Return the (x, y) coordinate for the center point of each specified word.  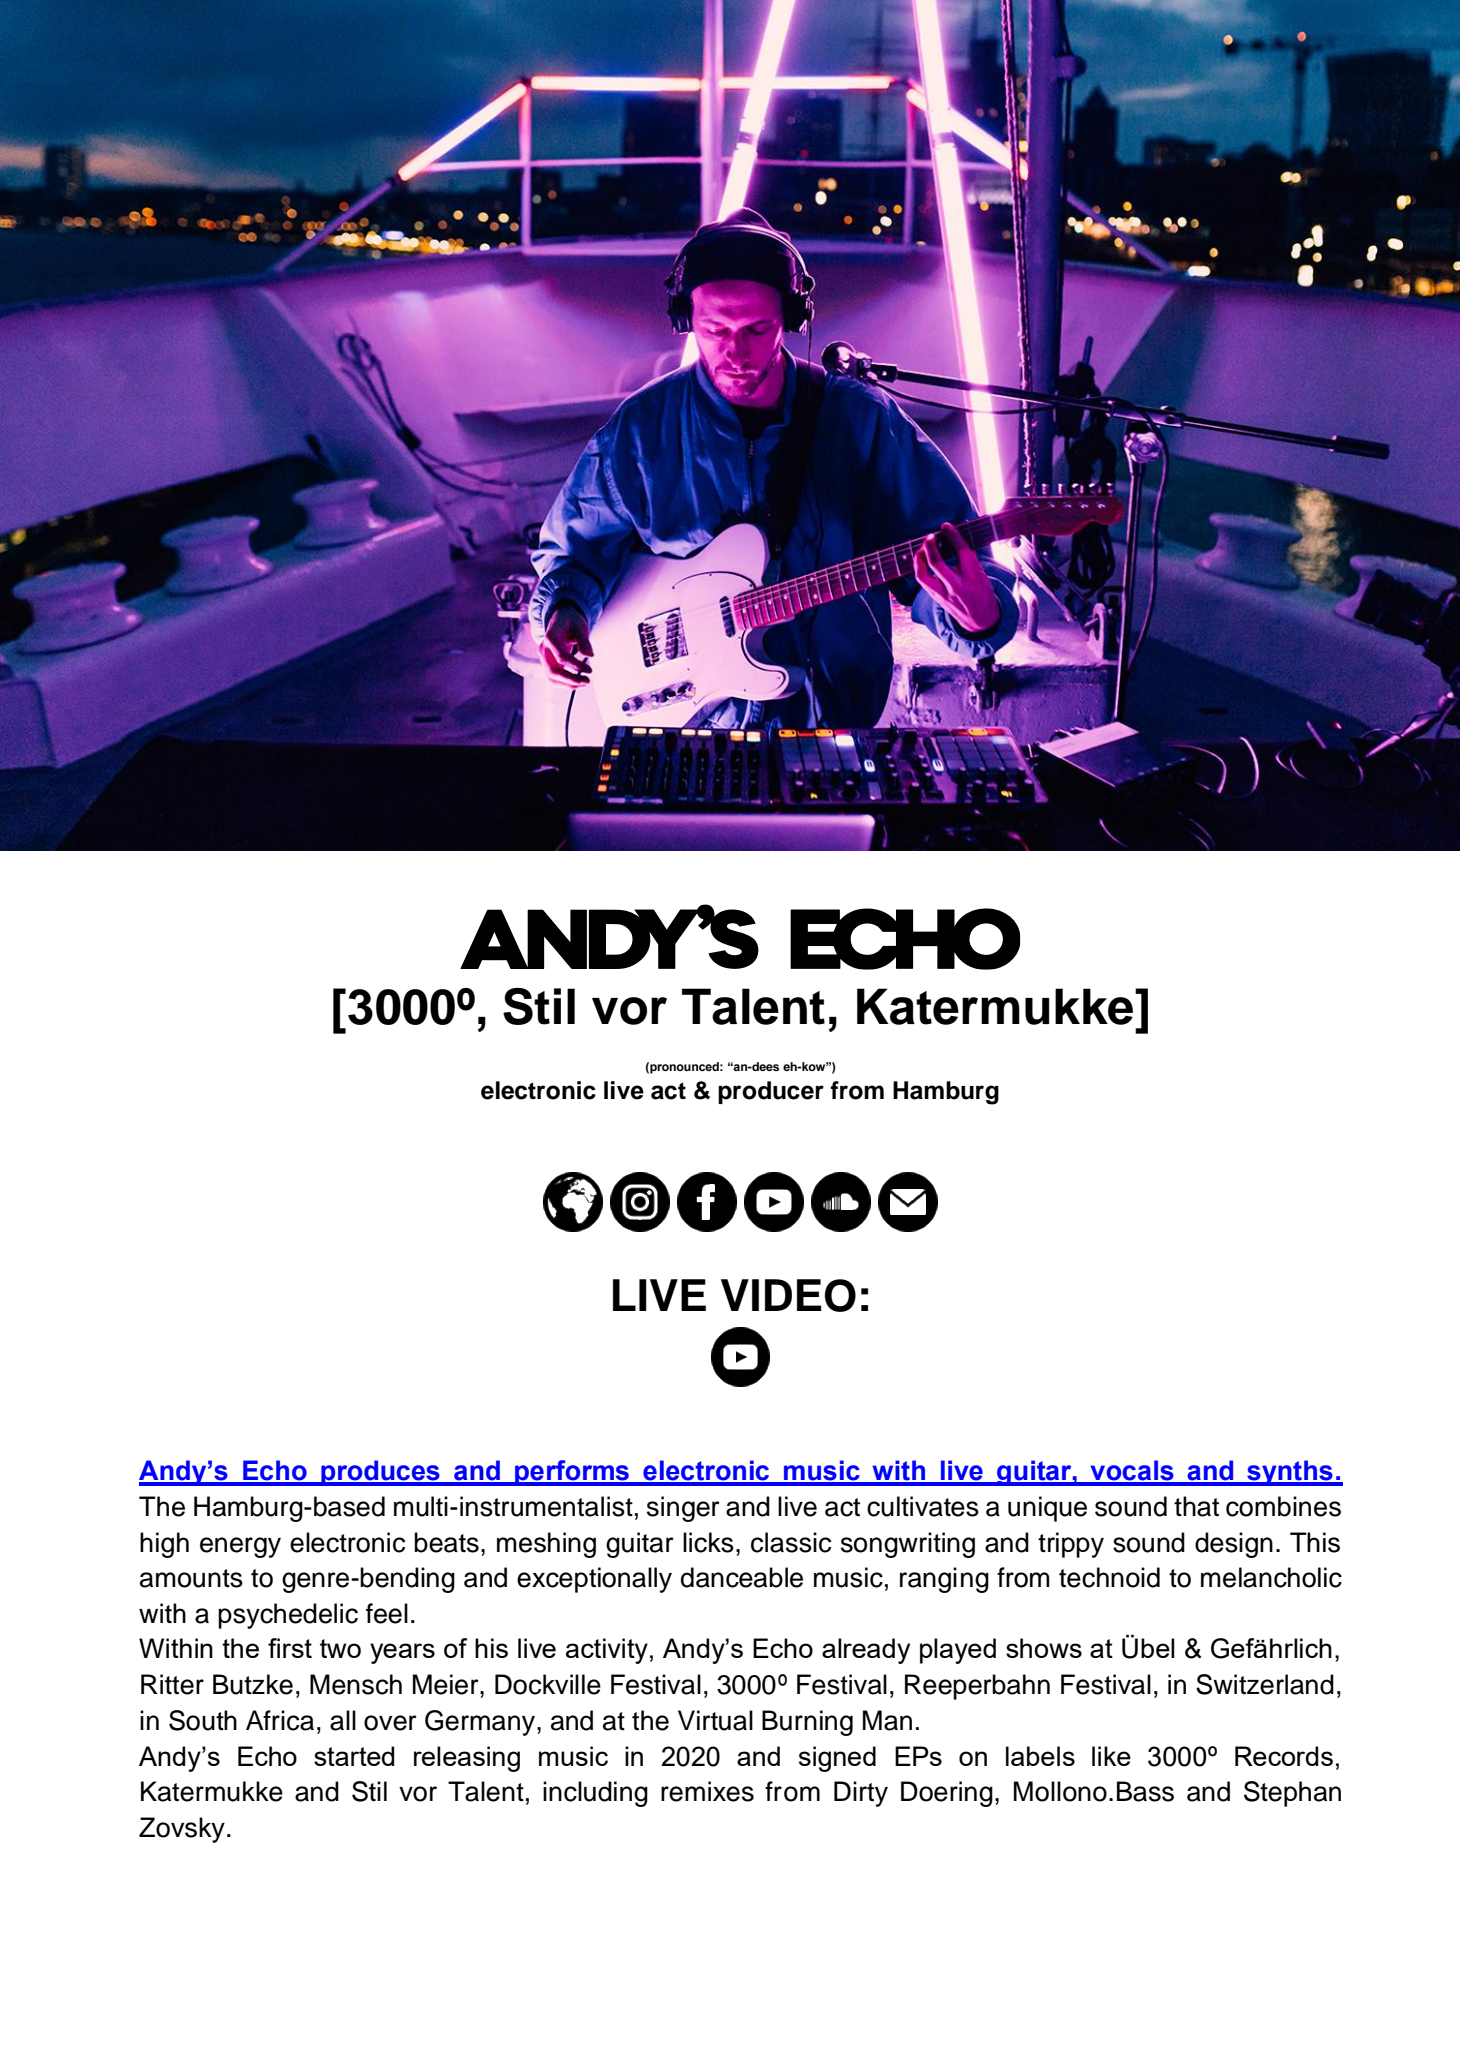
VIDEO (788, 1295)
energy (240, 1547)
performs (572, 1473)
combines (1283, 1506)
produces (380, 1473)
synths (1290, 1473)
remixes (707, 1791)
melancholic (1271, 1577)
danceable (742, 1577)
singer (683, 1509)
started (354, 1756)
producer (771, 1092)
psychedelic (288, 1616)
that (1196, 1506)
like (1111, 1756)
